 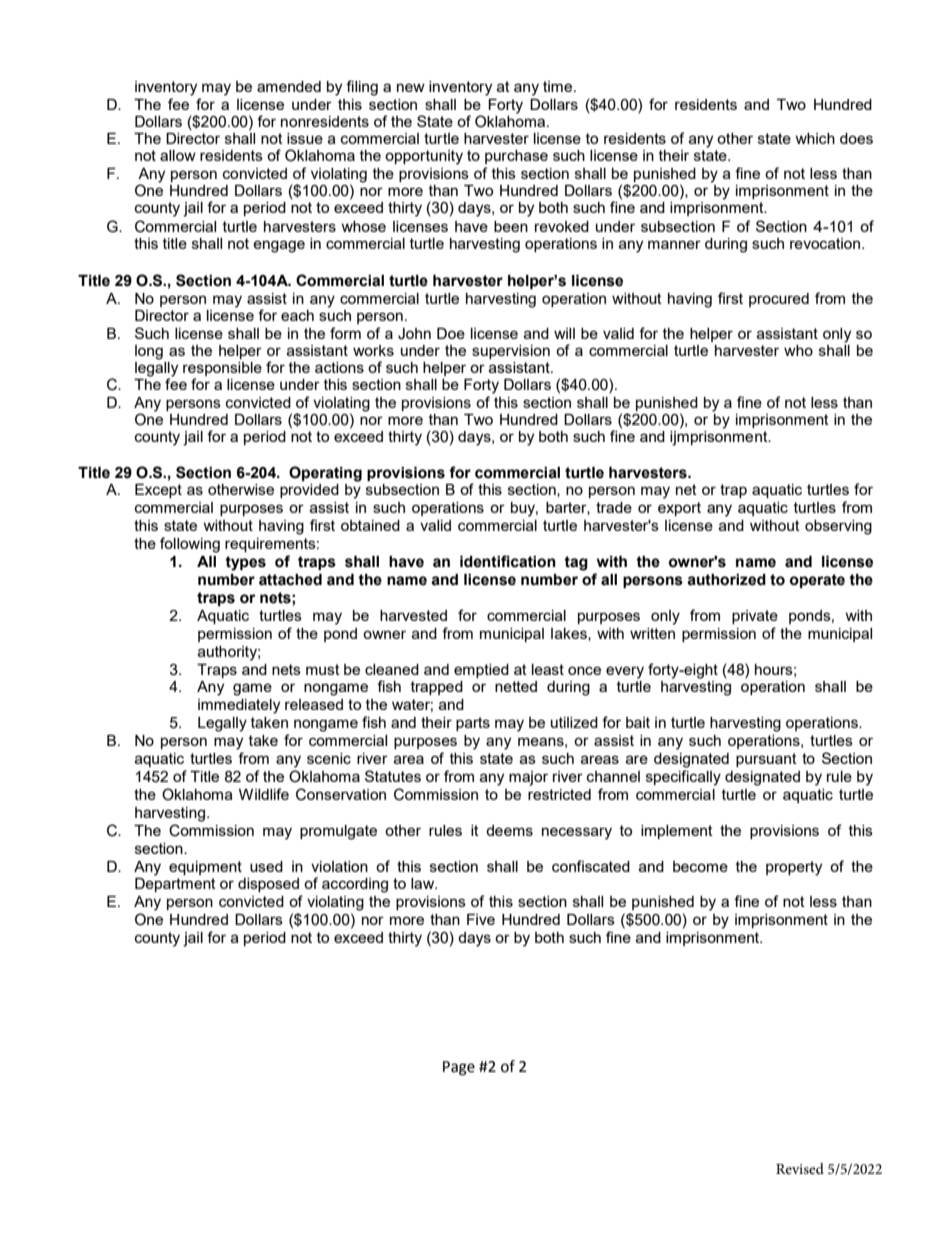 I want to click on attached, so click(x=290, y=580).
